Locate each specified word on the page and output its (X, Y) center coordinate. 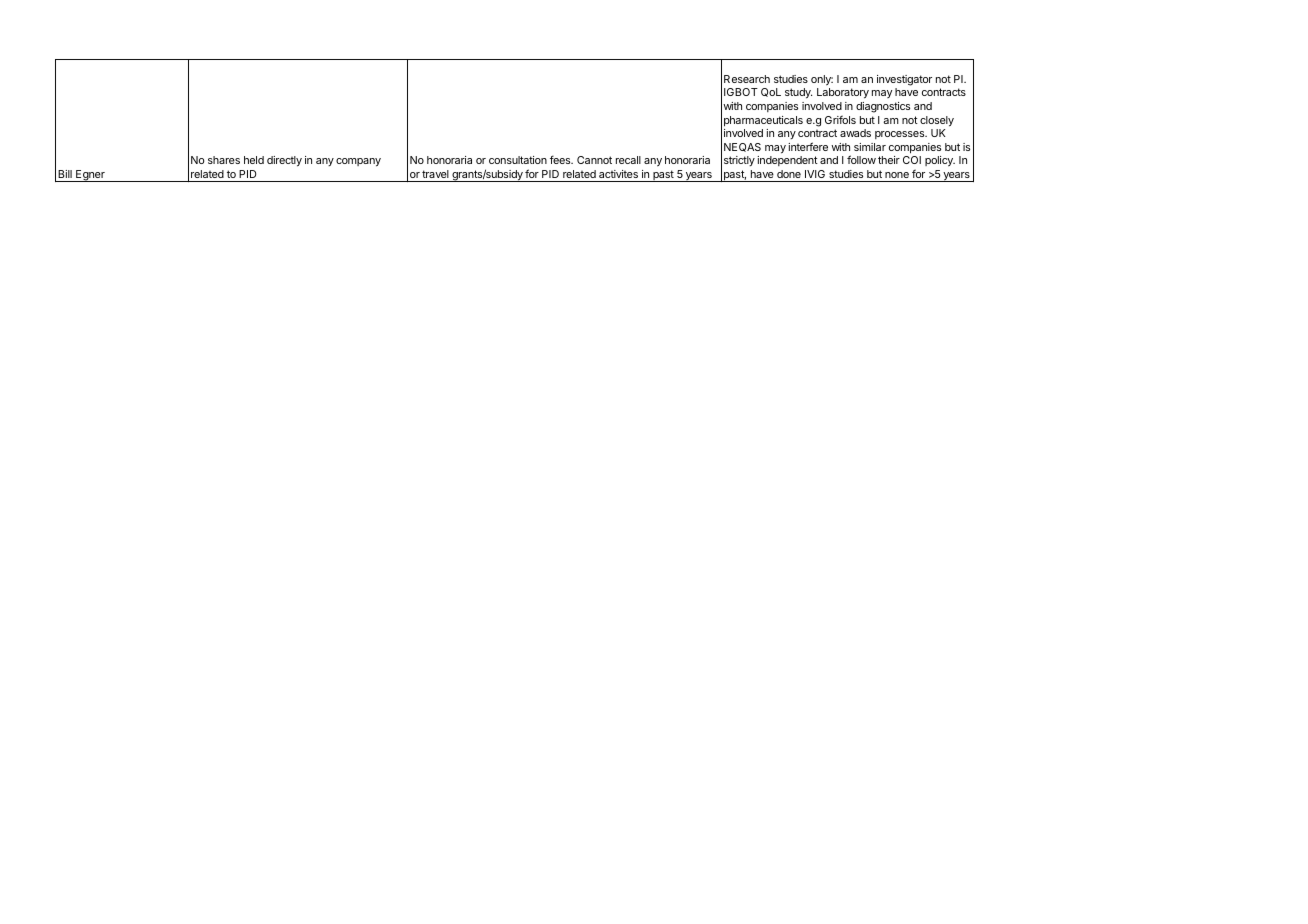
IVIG (815, 174)
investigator (904, 80)
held (254, 160)
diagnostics (883, 107)
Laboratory (843, 93)
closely (937, 121)
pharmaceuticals (763, 121)
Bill (65, 174)
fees (561, 159)
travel (435, 174)
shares (224, 160)
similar (870, 147)
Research (747, 79)
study (798, 93)
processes (901, 135)
